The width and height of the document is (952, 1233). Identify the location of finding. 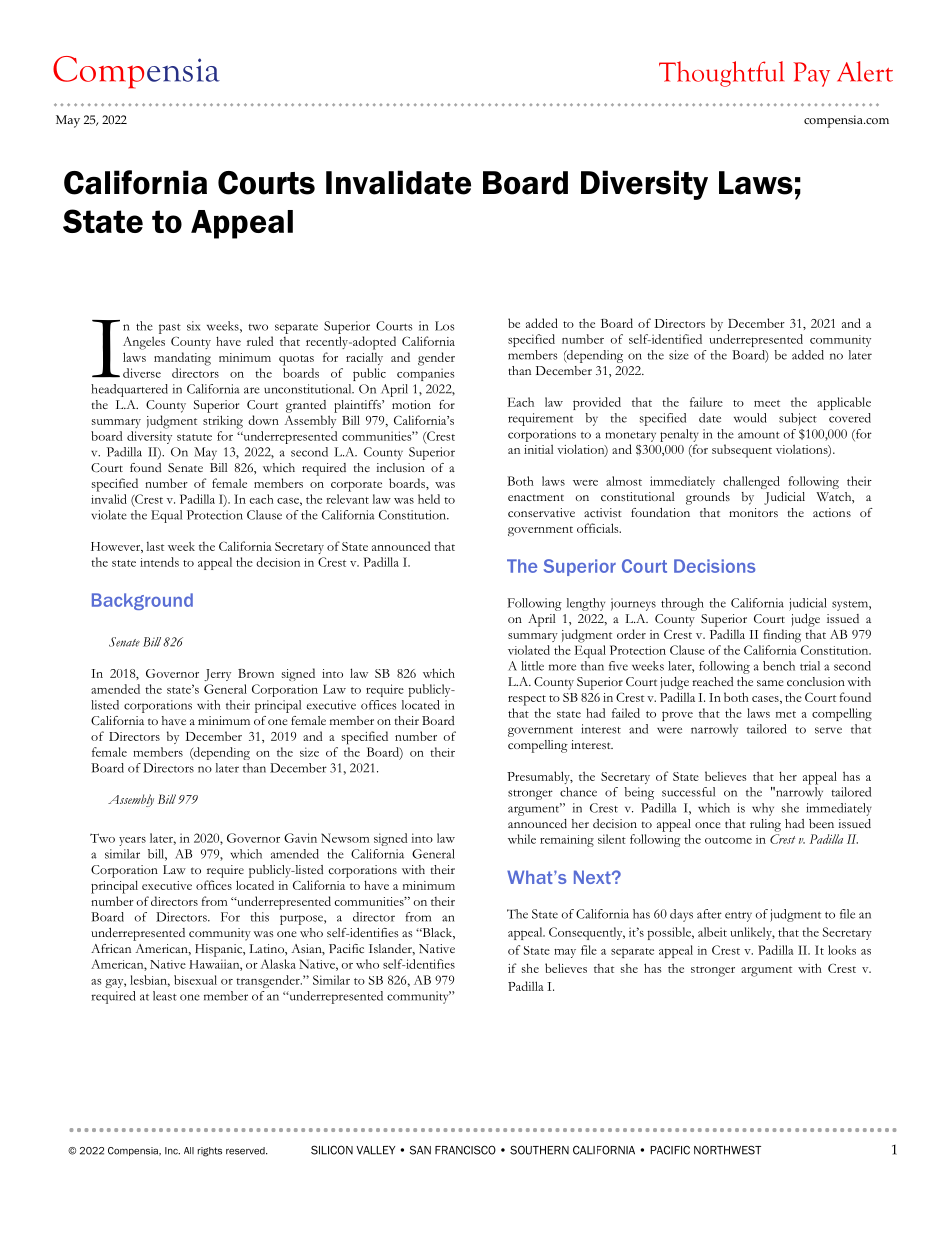
(782, 636).
